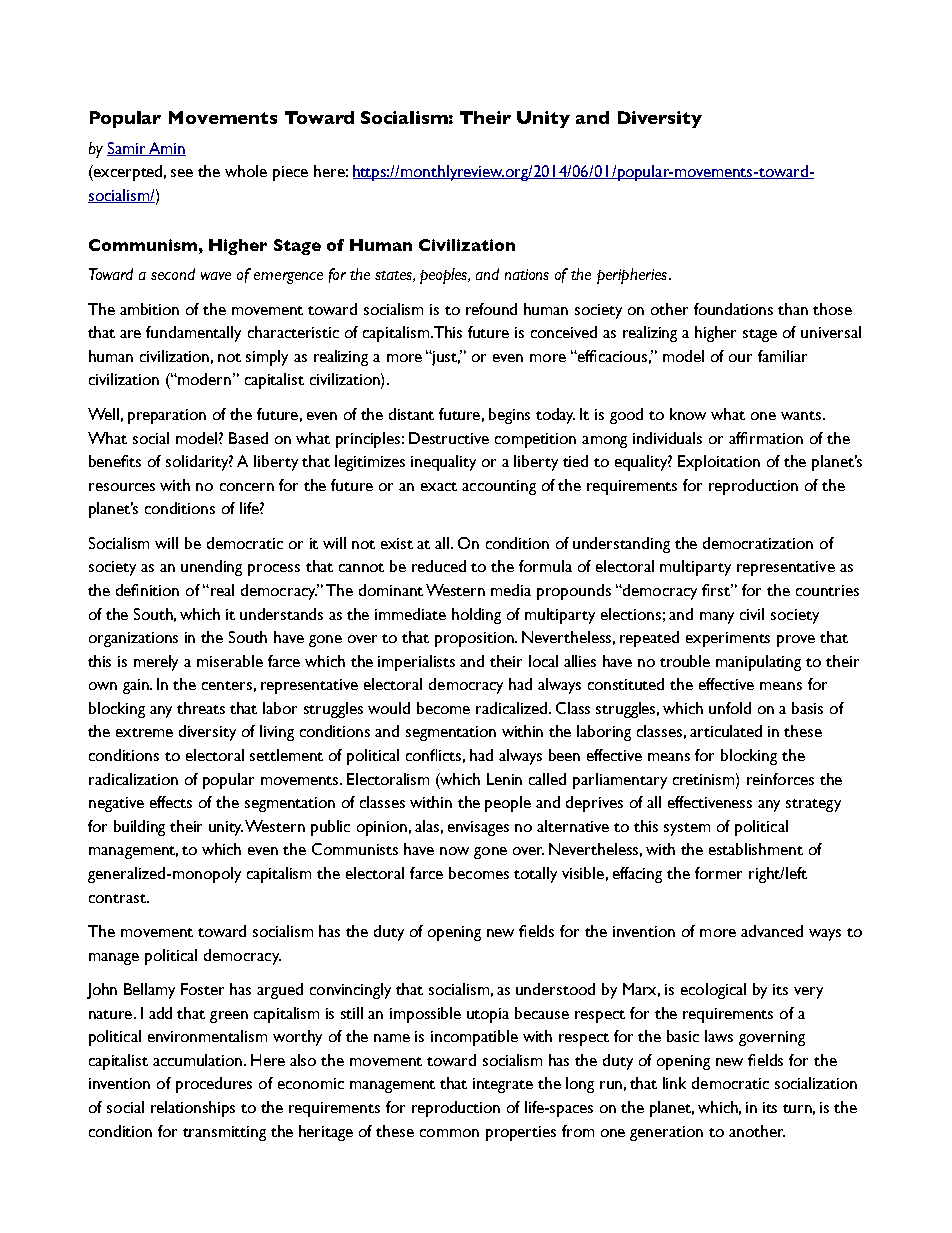  What do you see at coordinates (118, 898) in the image?
I see `contrast` at bounding box center [118, 898].
